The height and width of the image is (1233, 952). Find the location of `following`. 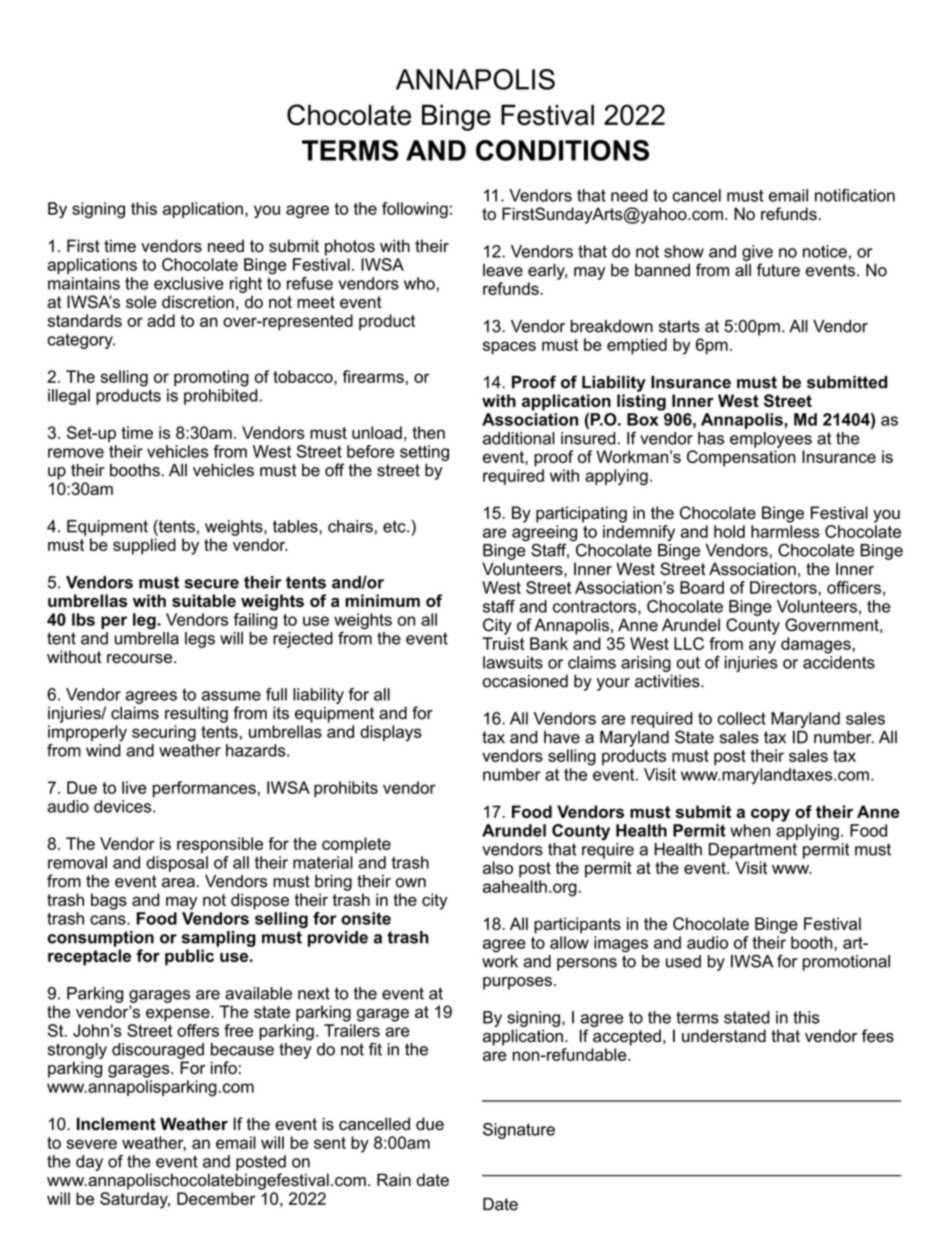

following is located at coordinates (415, 210).
